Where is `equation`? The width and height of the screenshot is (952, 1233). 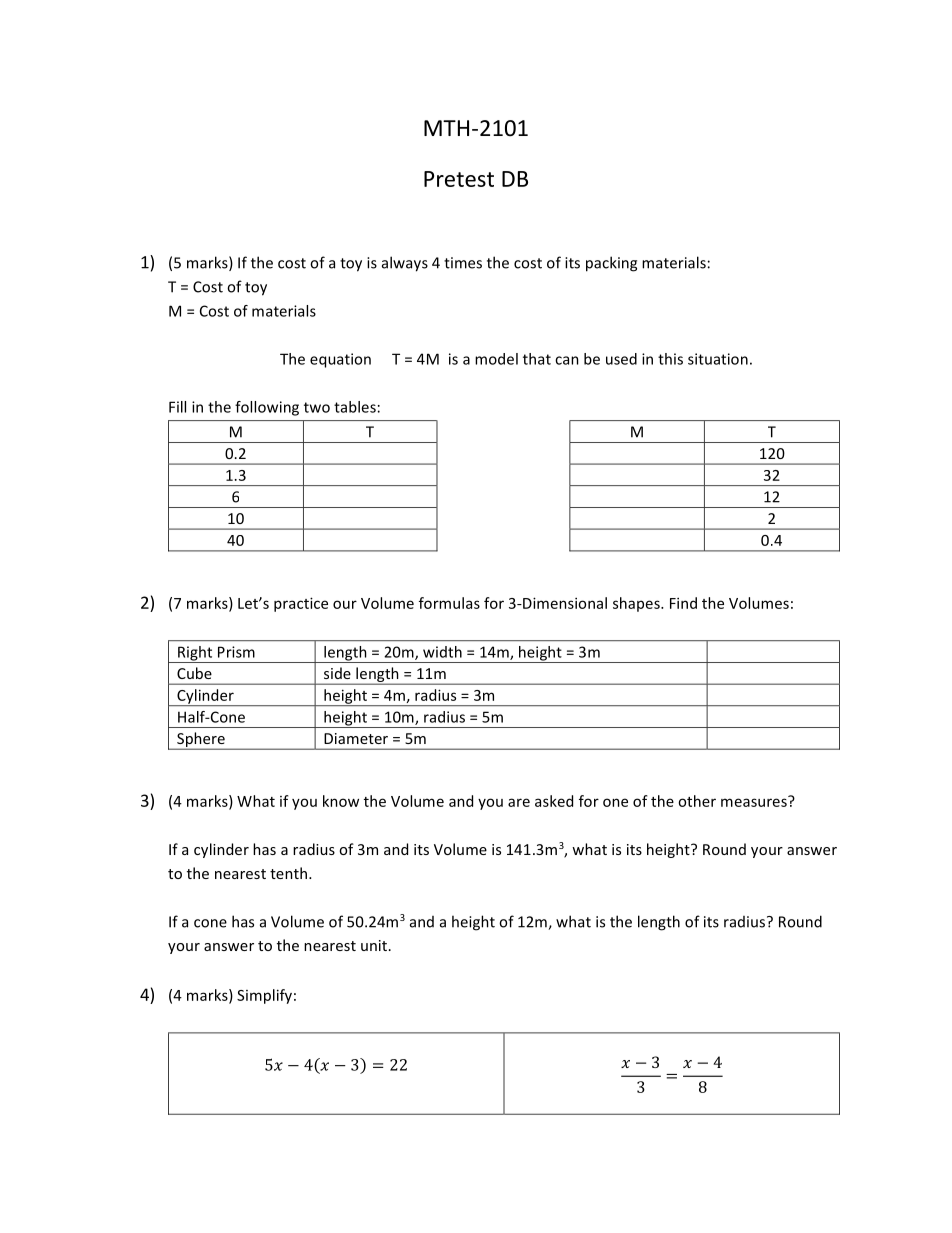
equation is located at coordinates (340, 360).
